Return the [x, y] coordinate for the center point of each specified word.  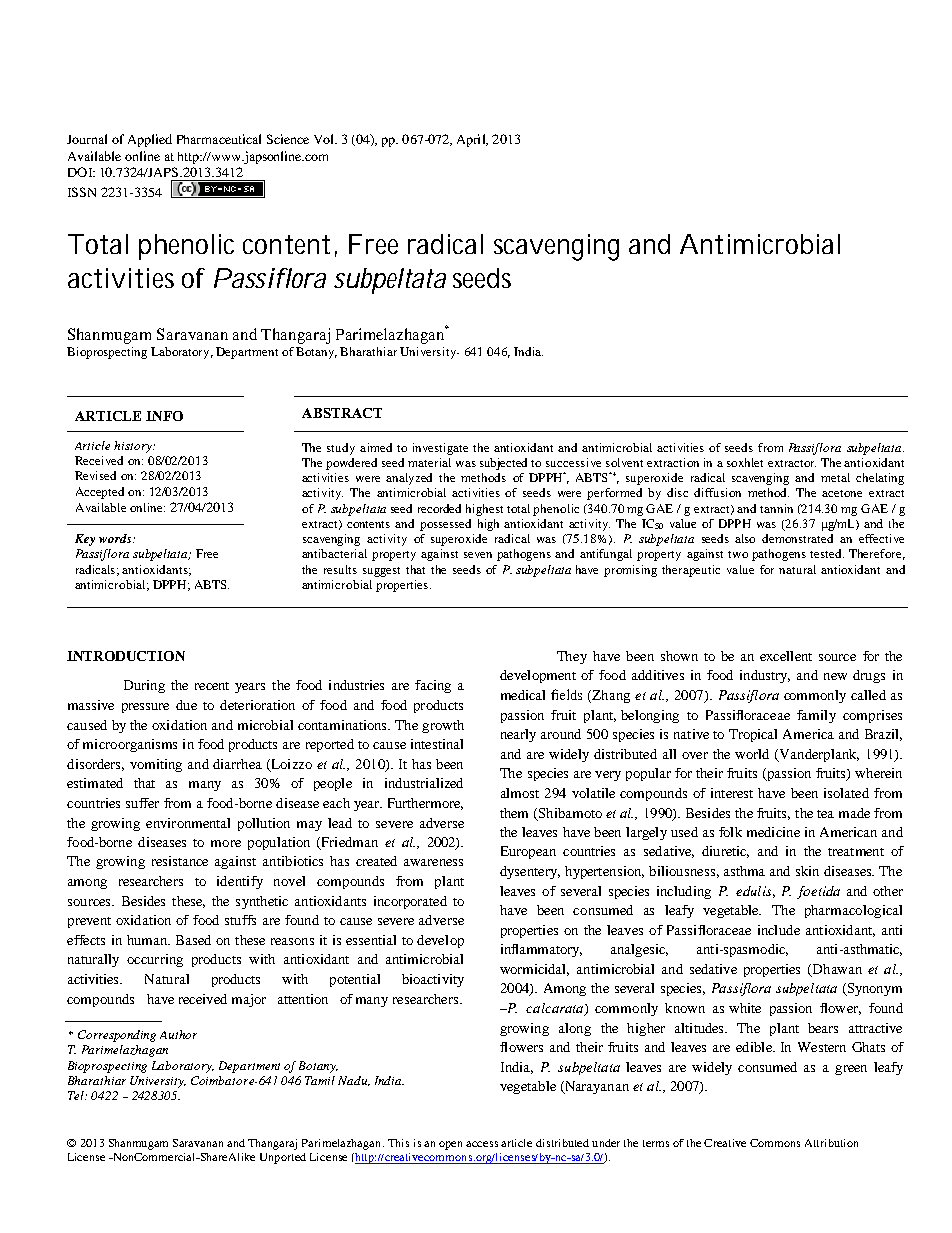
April [472, 140]
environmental [188, 823]
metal [835, 477]
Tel [77, 1095]
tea [825, 814]
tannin [776, 508]
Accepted [100, 493]
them [514, 813]
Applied [150, 140]
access [482, 1144]
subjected [503, 464]
